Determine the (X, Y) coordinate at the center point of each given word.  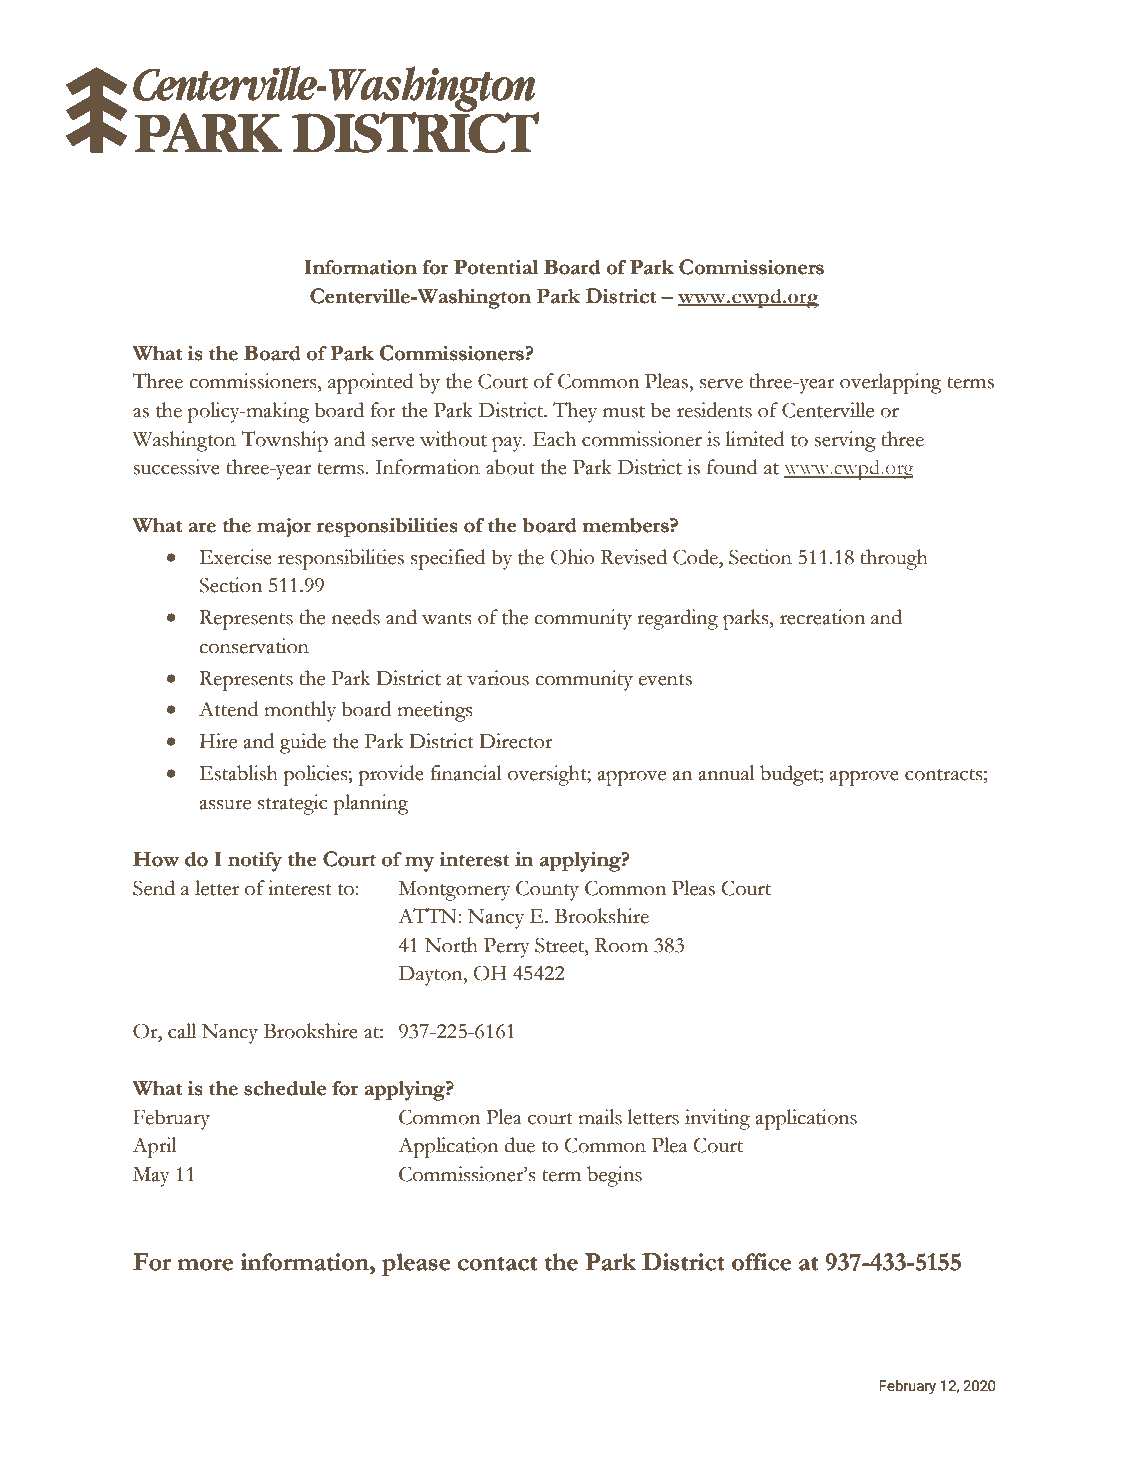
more (205, 1265)
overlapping (891, 383)
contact (497, 1263)
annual (726, 773)
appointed (371, 383)
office (761, 1262)
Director (516, 741)
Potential (496, 267)
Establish (239, 773)
